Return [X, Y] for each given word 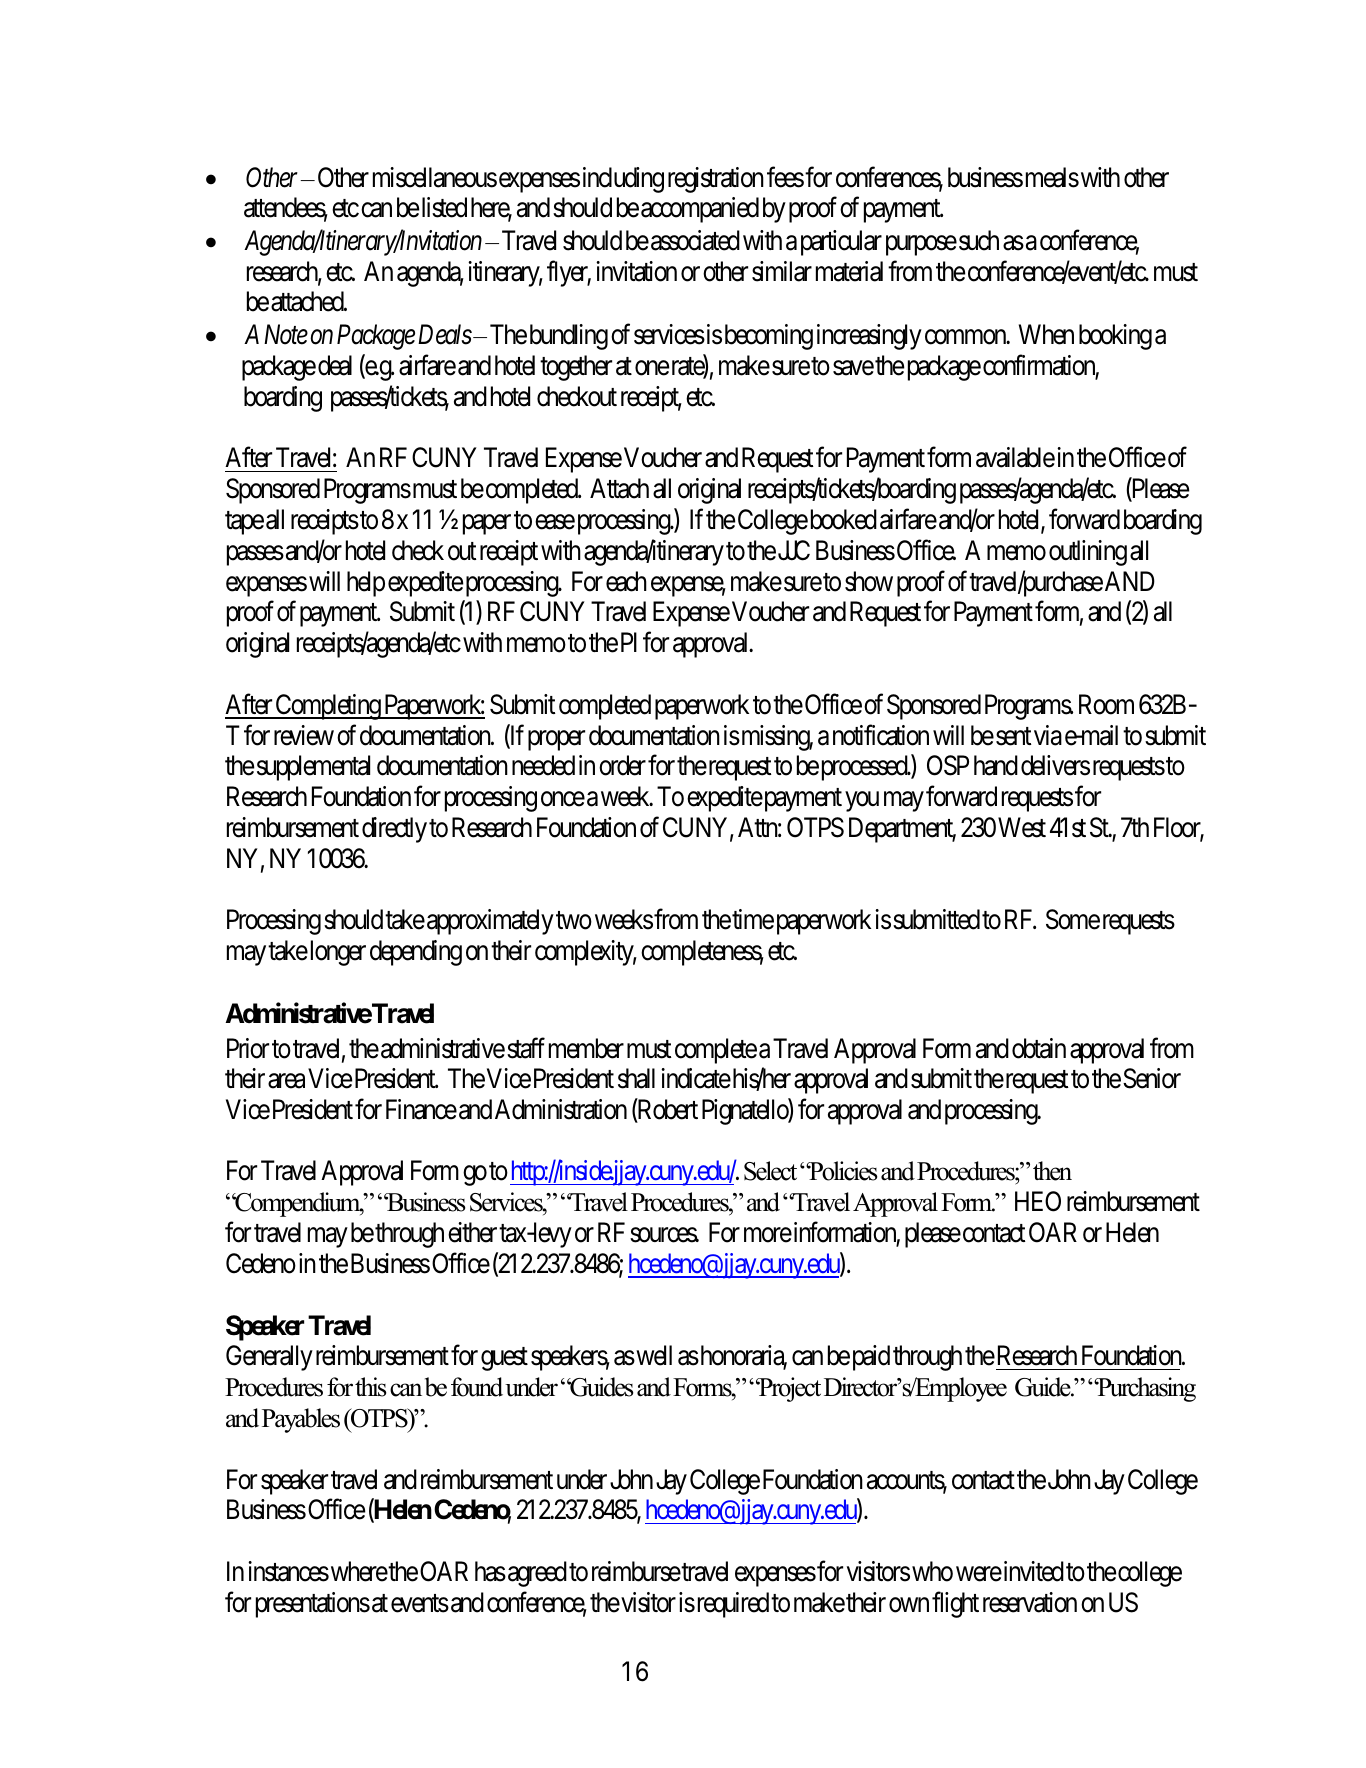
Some [1073, 919]
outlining [1088, 553]
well [653, 1355]
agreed [537, 1574]
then [1052, 1171]
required [731, 1605]
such [979, 240]
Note [286, 335]
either [472, 1232]
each [626, 581]
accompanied [700, 210]
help [366, 584]
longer [336, 953]
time [753, 919]
